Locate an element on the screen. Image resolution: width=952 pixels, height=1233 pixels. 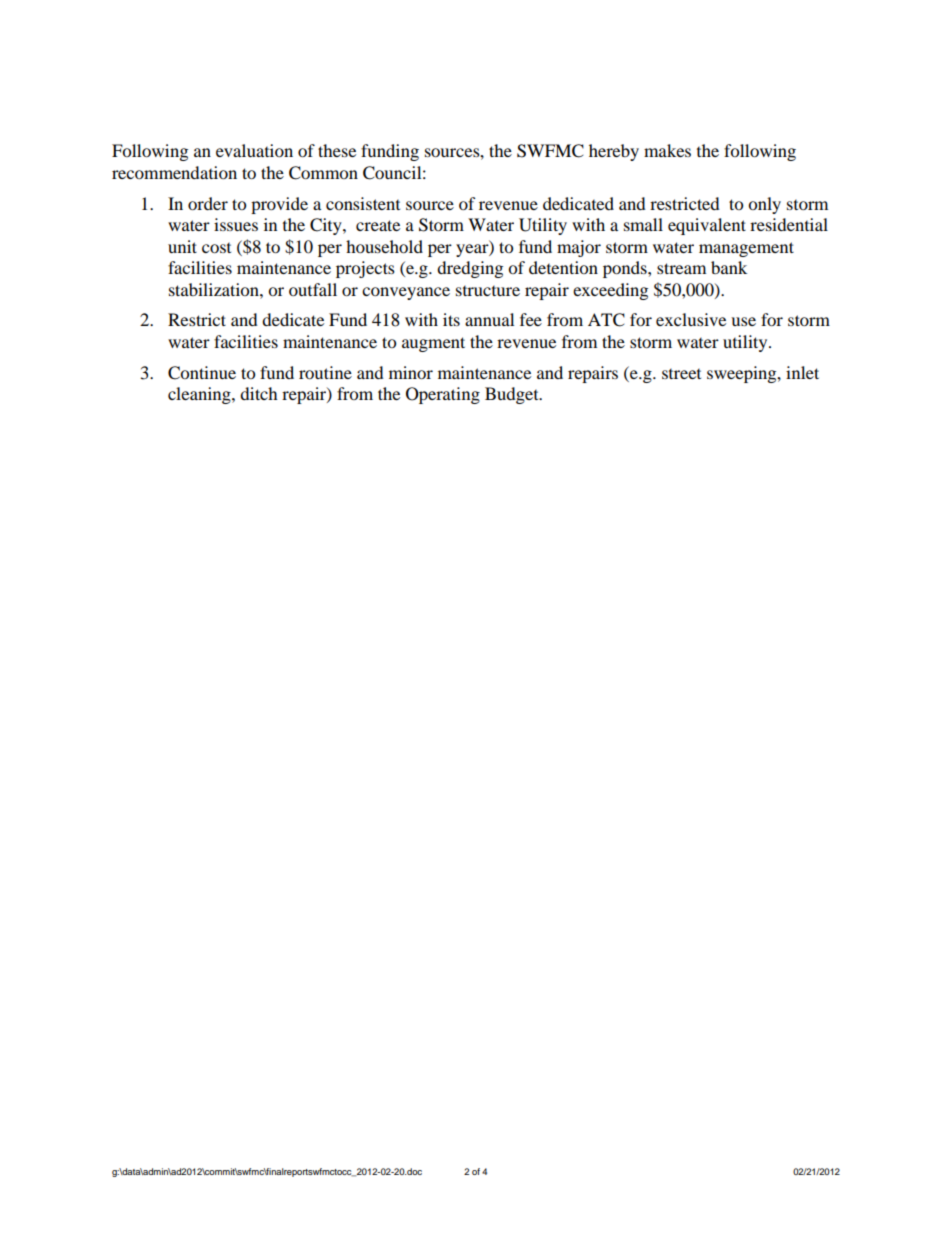
dredging is located at coordinates (470, 269).
